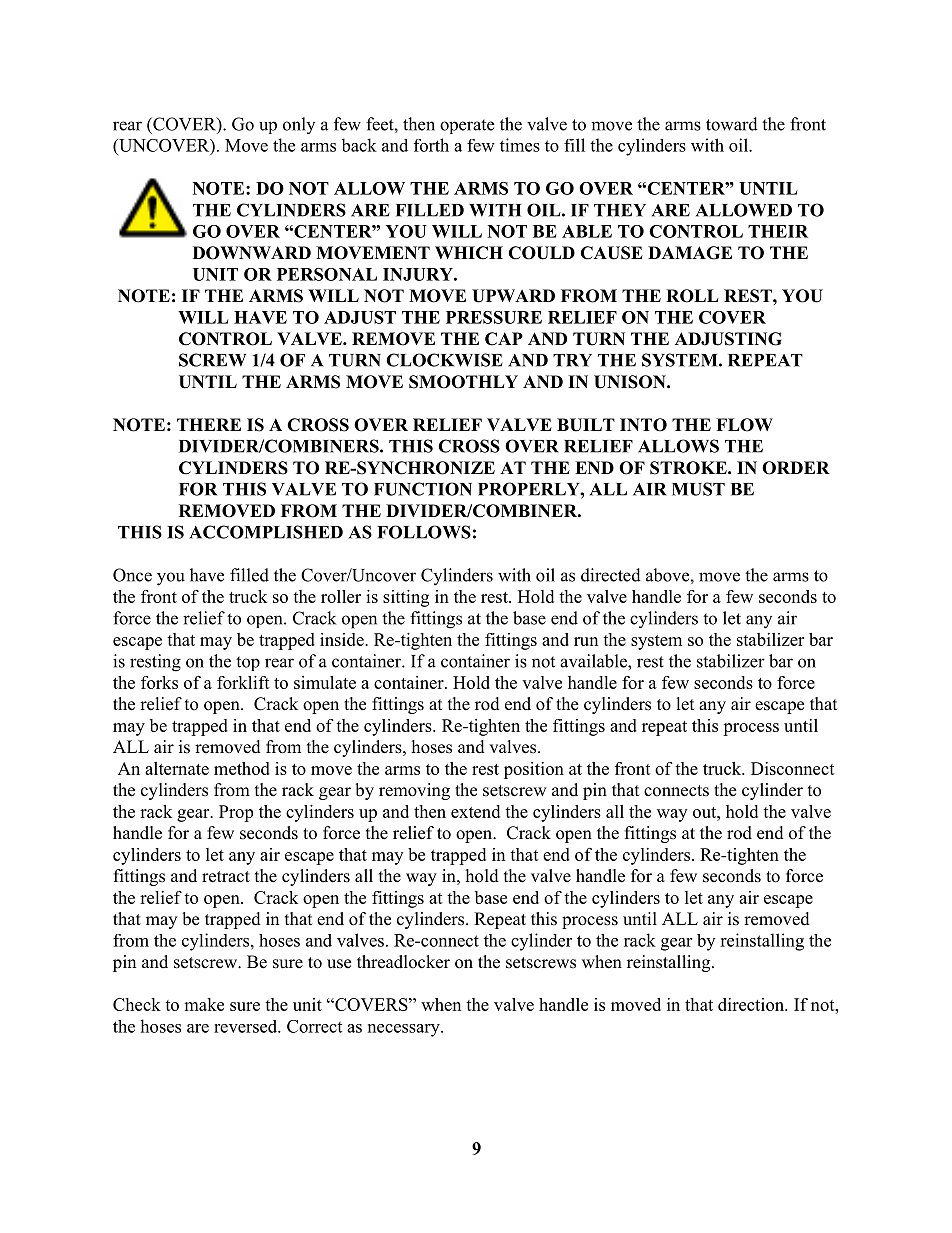  Describe the element at coordinates (752, 1004) in the image. I see `direction` at that location.
